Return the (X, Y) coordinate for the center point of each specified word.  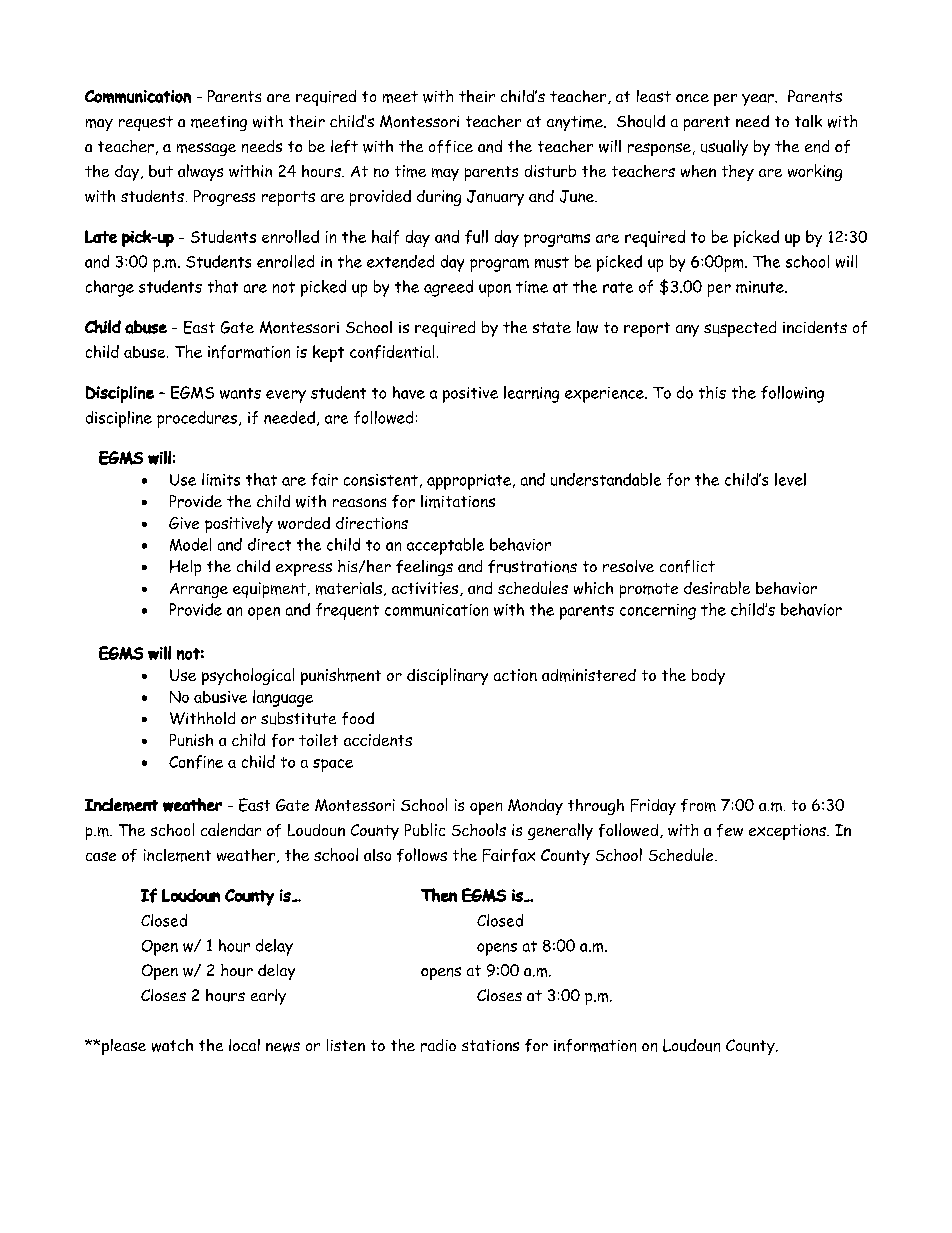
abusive (220, 697)
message (206, 149)
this (712, 392)
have (409, 392)
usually (724, 148)
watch (172, 1045)
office (451, 146)
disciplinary (447, 676)
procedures (198, 419)
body (708, 677)
